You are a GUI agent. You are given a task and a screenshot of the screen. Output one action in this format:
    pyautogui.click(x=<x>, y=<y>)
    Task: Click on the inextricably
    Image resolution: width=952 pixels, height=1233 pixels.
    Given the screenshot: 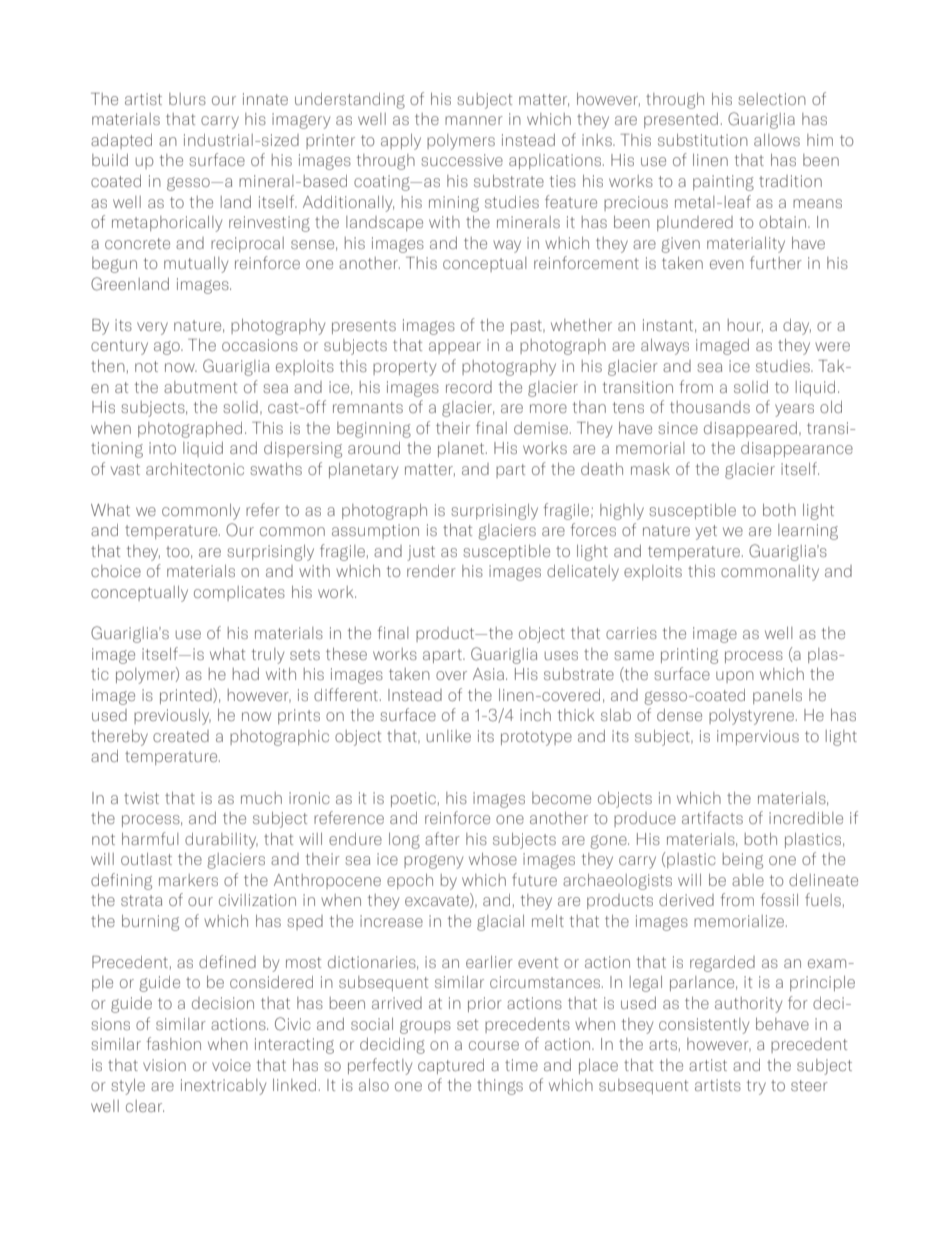 What is the action you would take?
    pyautogui.click(x=223, y=1087)
